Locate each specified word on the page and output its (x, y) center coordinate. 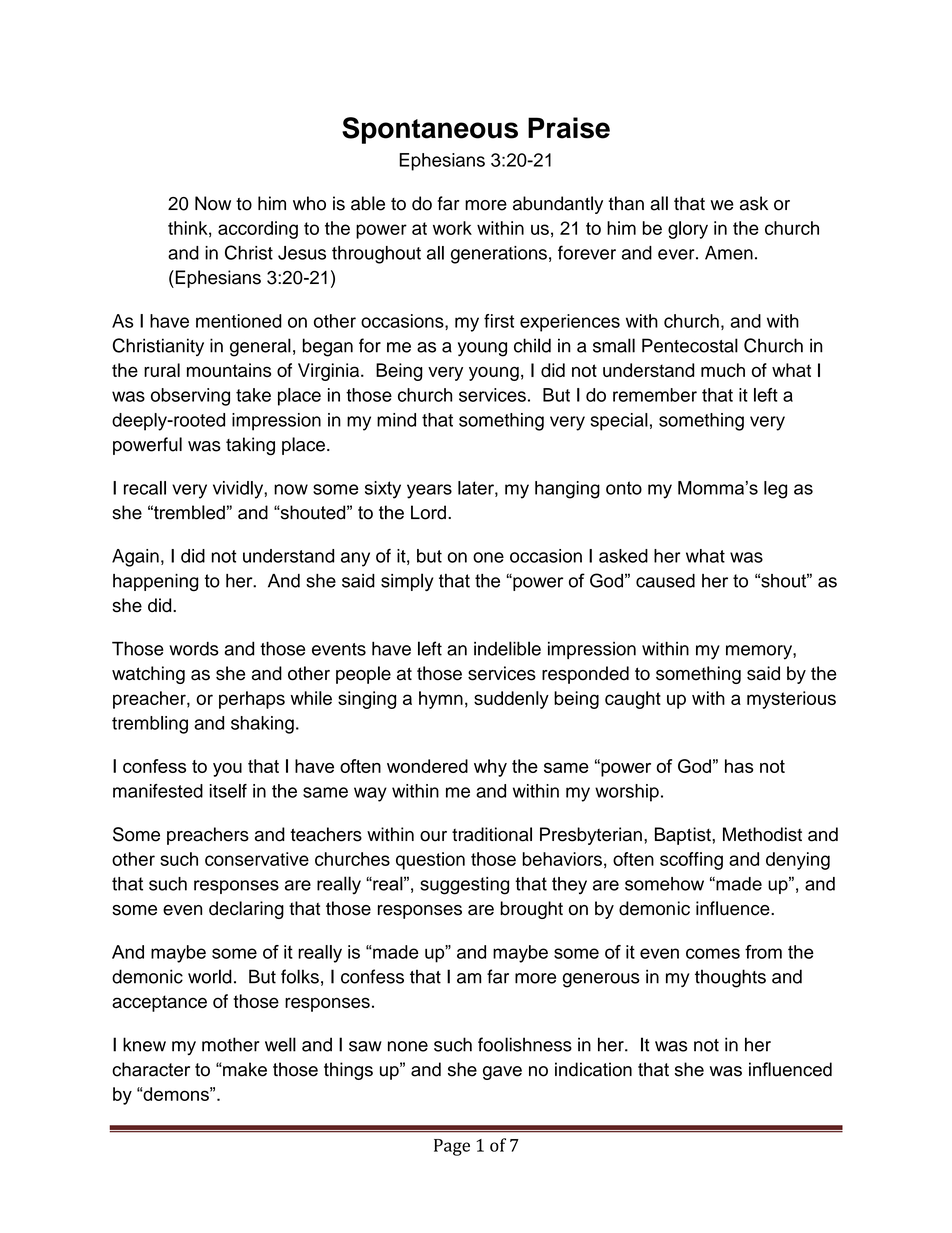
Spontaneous (430, 130)
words (194, 648)
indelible (507, 648)
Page (452, 1147)
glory (688, 230)
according (258, 230)
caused (665, 581)
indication (593, 1069)
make (244, 1069)
